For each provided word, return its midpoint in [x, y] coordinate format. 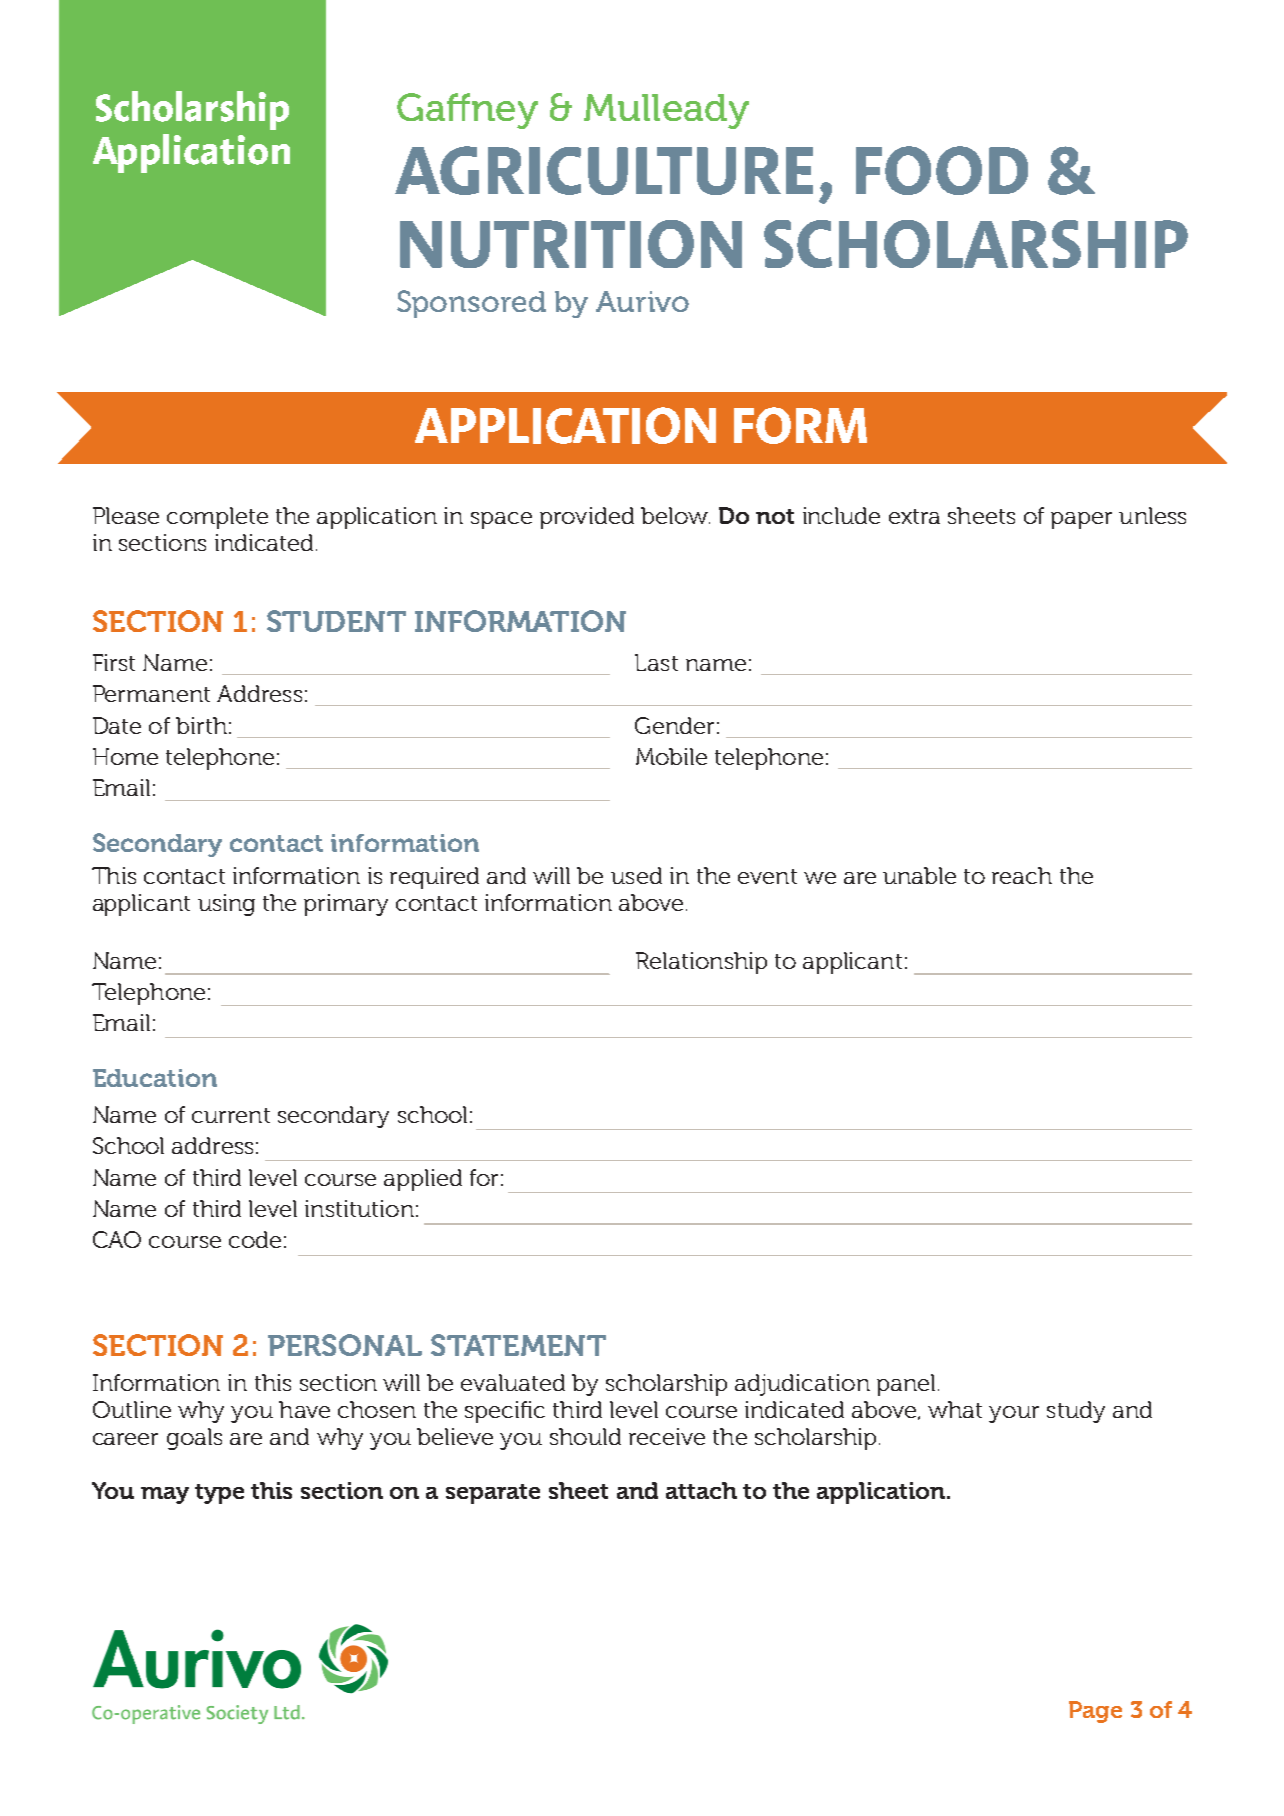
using [226, 905]
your [1014, 1414]
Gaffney [467, 111]
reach [1022, 875]
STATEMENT [518, 1345]
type [219, 1494]
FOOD [942, 170]
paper [1081, 520]
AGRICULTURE [604, 170]
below [675, 515]
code [255, 1239]
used [636, 875]
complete [217, 518]
